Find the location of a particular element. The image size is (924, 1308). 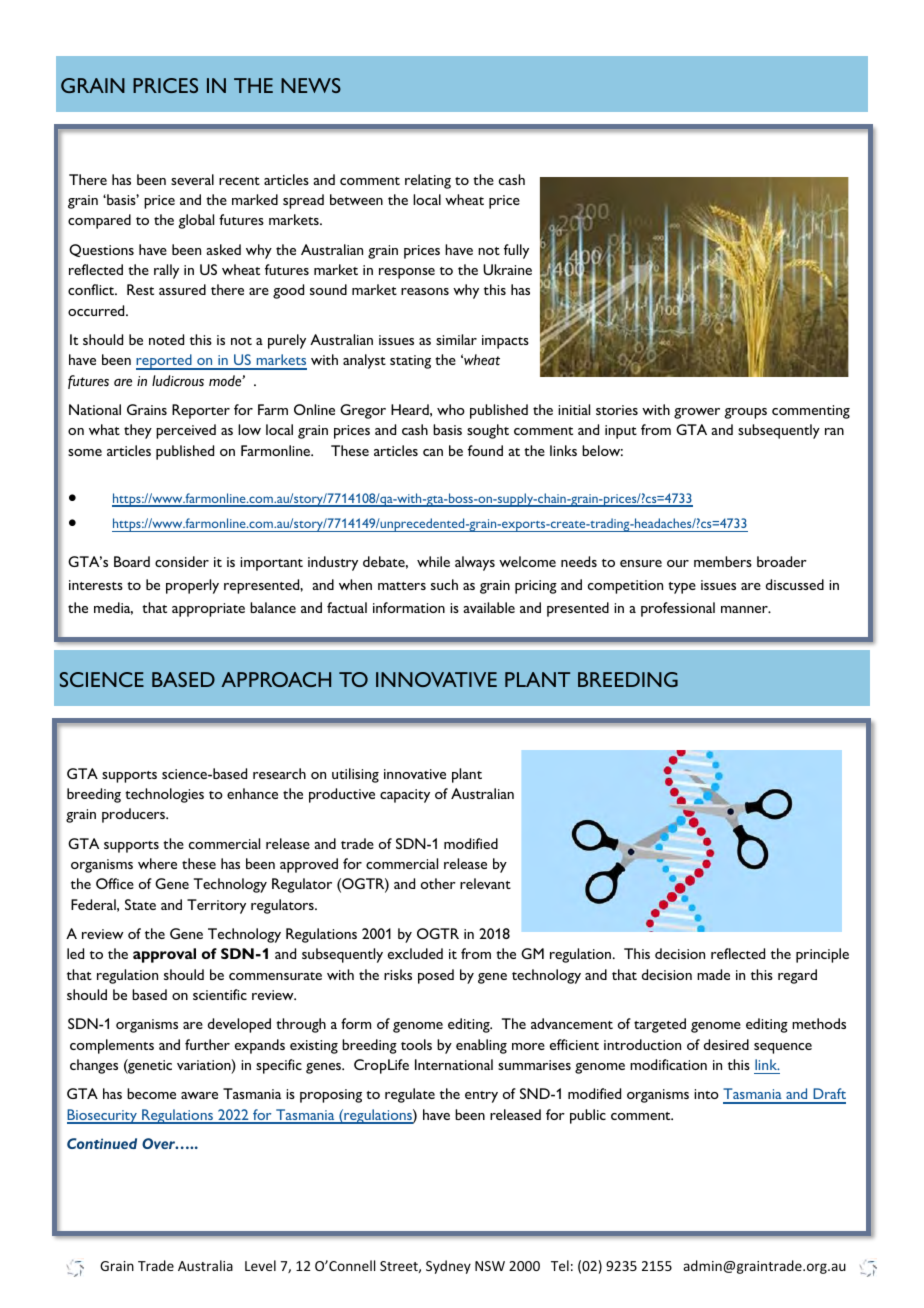

several is located at coordinates (192, 179).
